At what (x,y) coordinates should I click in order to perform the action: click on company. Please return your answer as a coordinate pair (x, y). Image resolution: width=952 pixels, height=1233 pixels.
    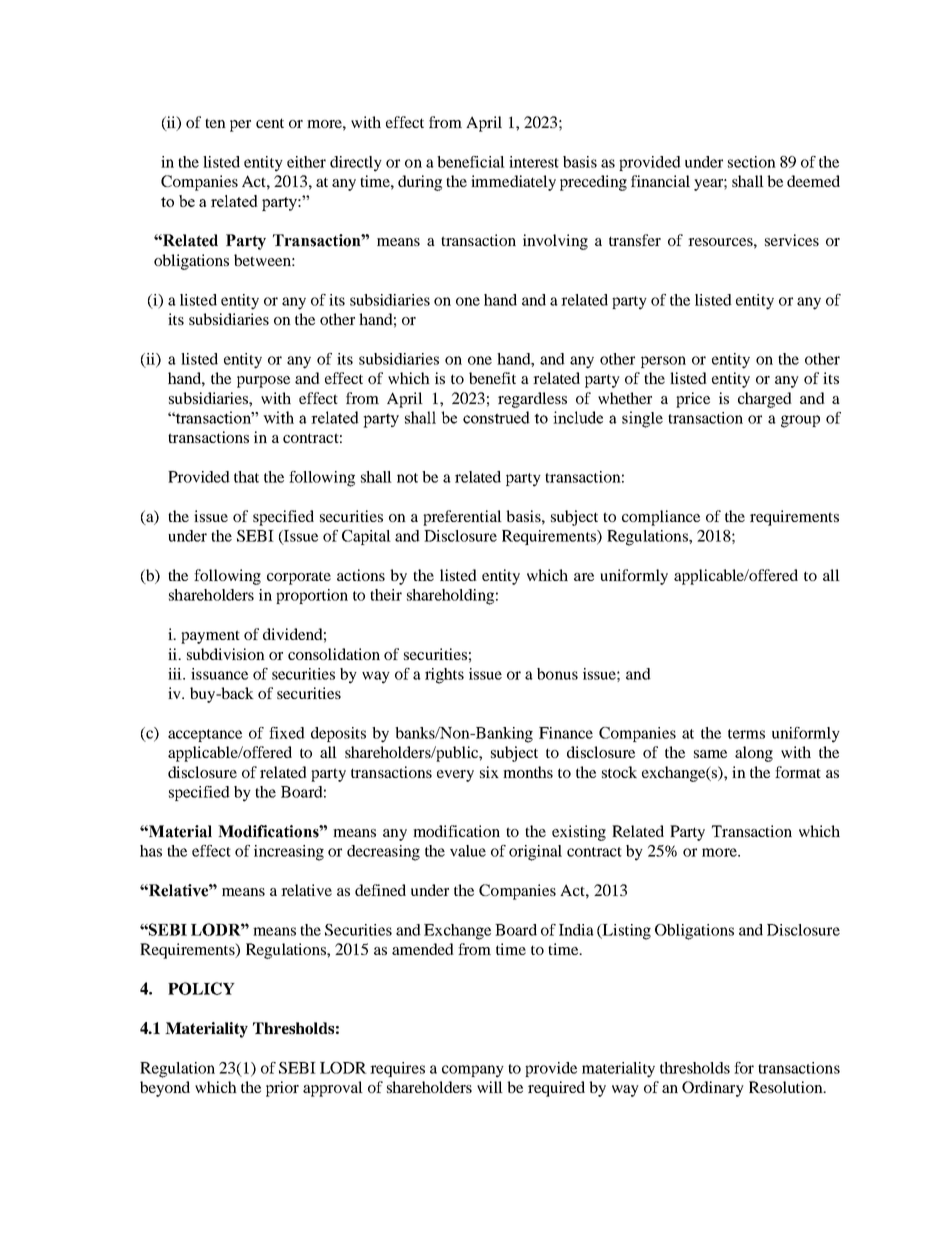
    Looking at the image, I should click on (473, 1071).
